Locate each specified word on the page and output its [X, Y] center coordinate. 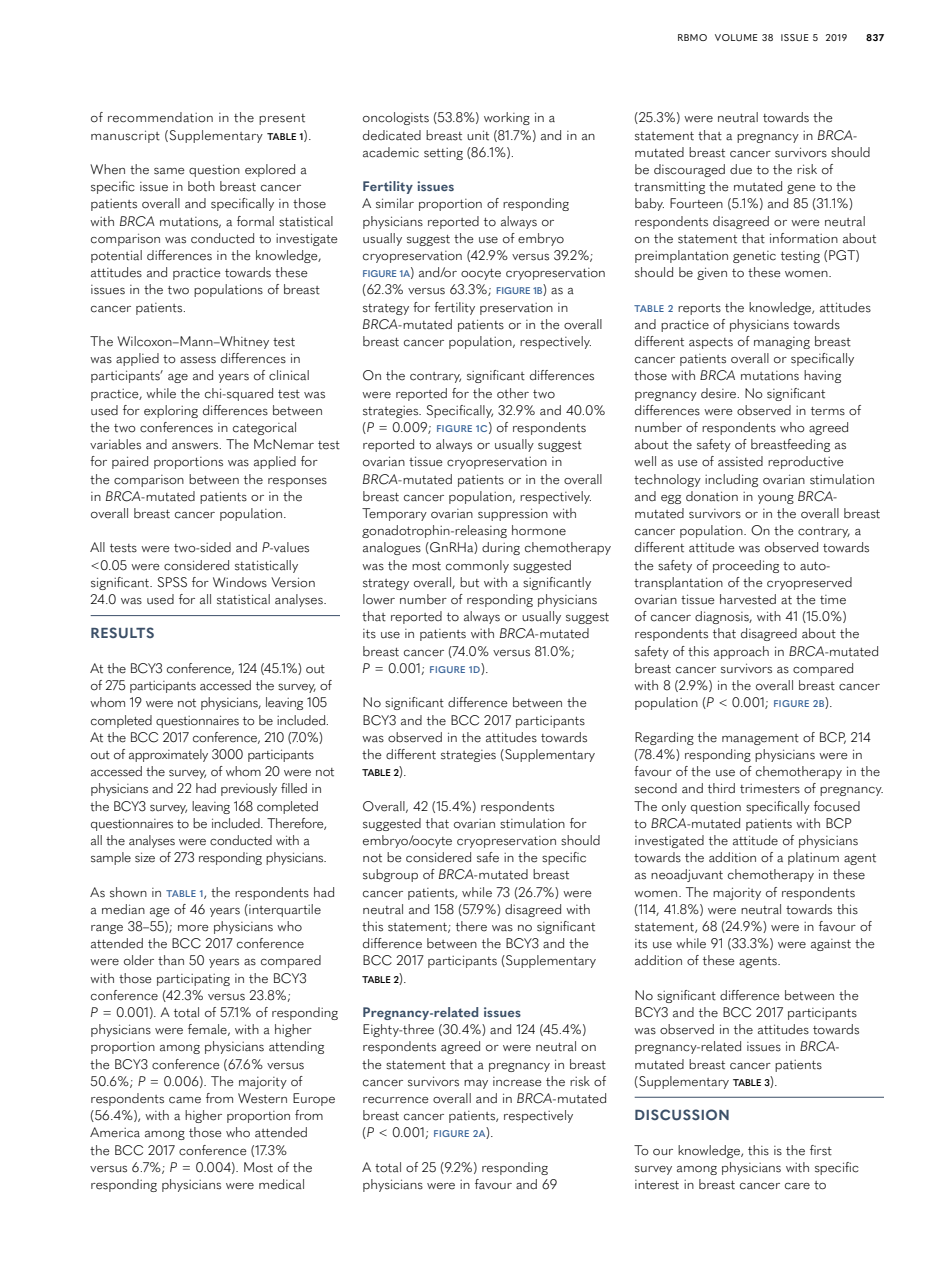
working [507, 118]
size [145, 857]
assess [198, 360]
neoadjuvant [687, 875]
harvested [748, 599]
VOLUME [736, 37]
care [797, 1186]
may [476, 1084]
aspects [711, 343]
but [469, 582]
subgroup [390, 875]
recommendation [160, 117]
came [185, 1100]
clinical [289, 375]
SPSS [172, 582]
